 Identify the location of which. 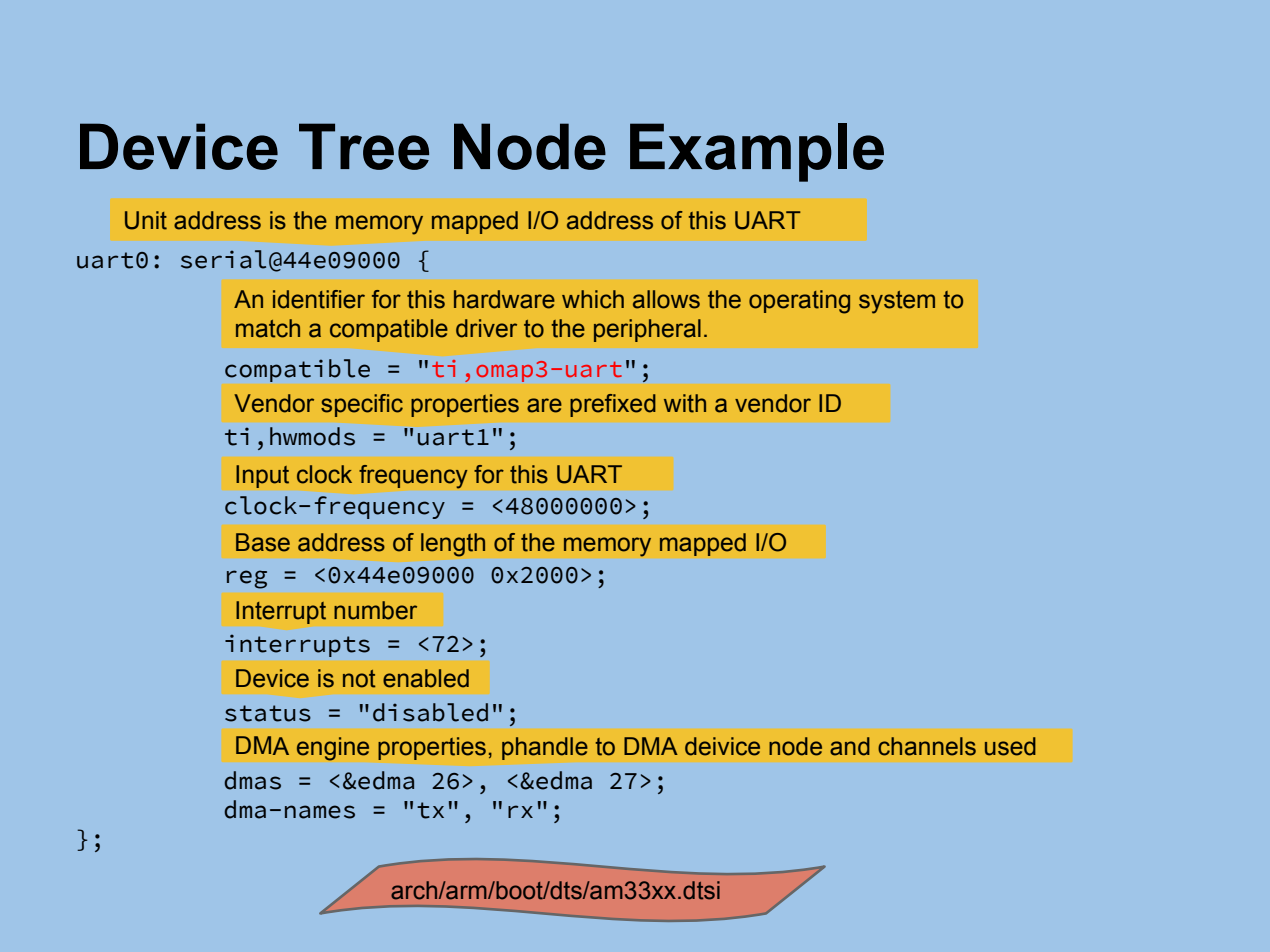
(593, 299).
